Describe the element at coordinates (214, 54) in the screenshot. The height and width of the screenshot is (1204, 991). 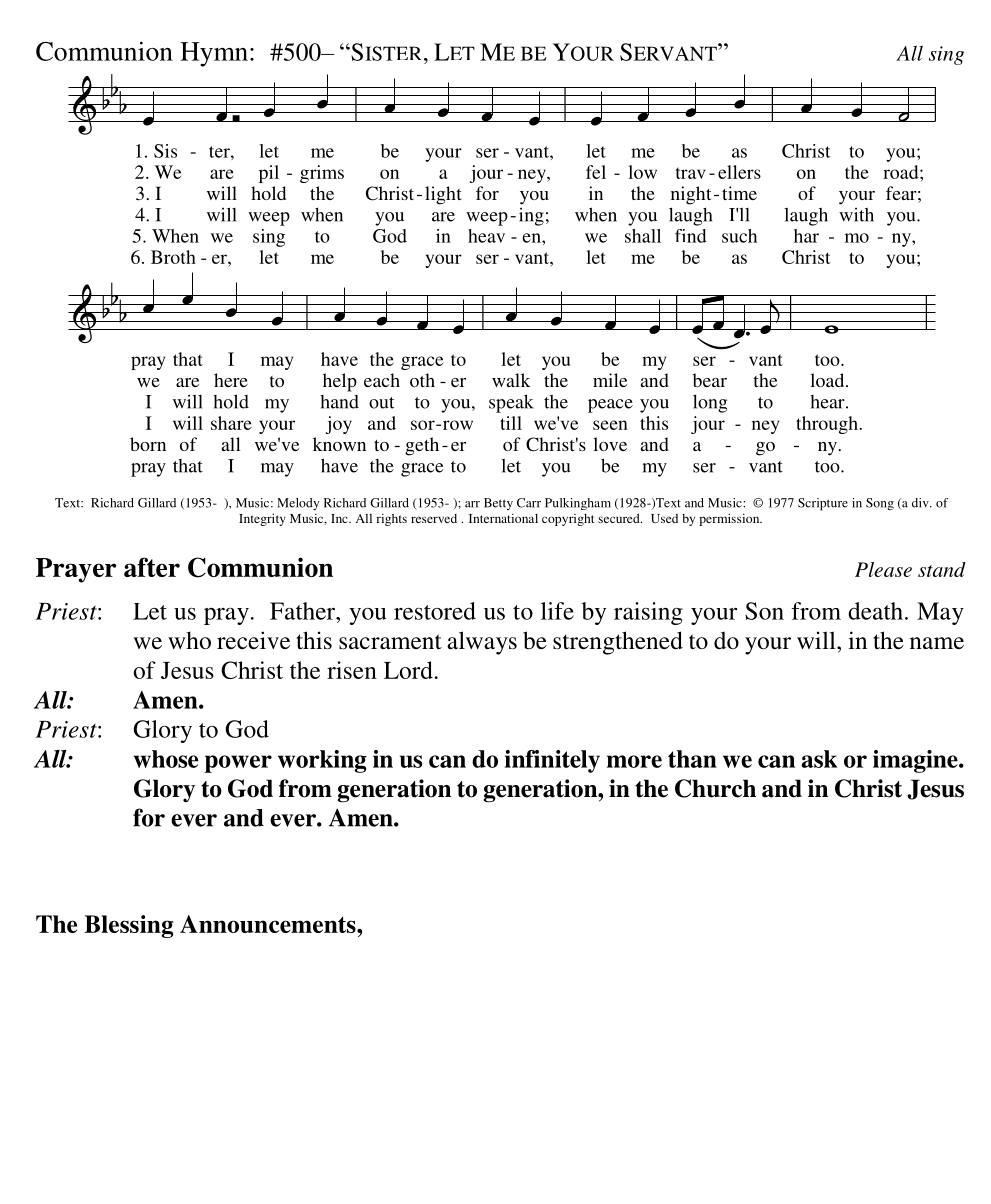
I see `Hymn` at that location.
